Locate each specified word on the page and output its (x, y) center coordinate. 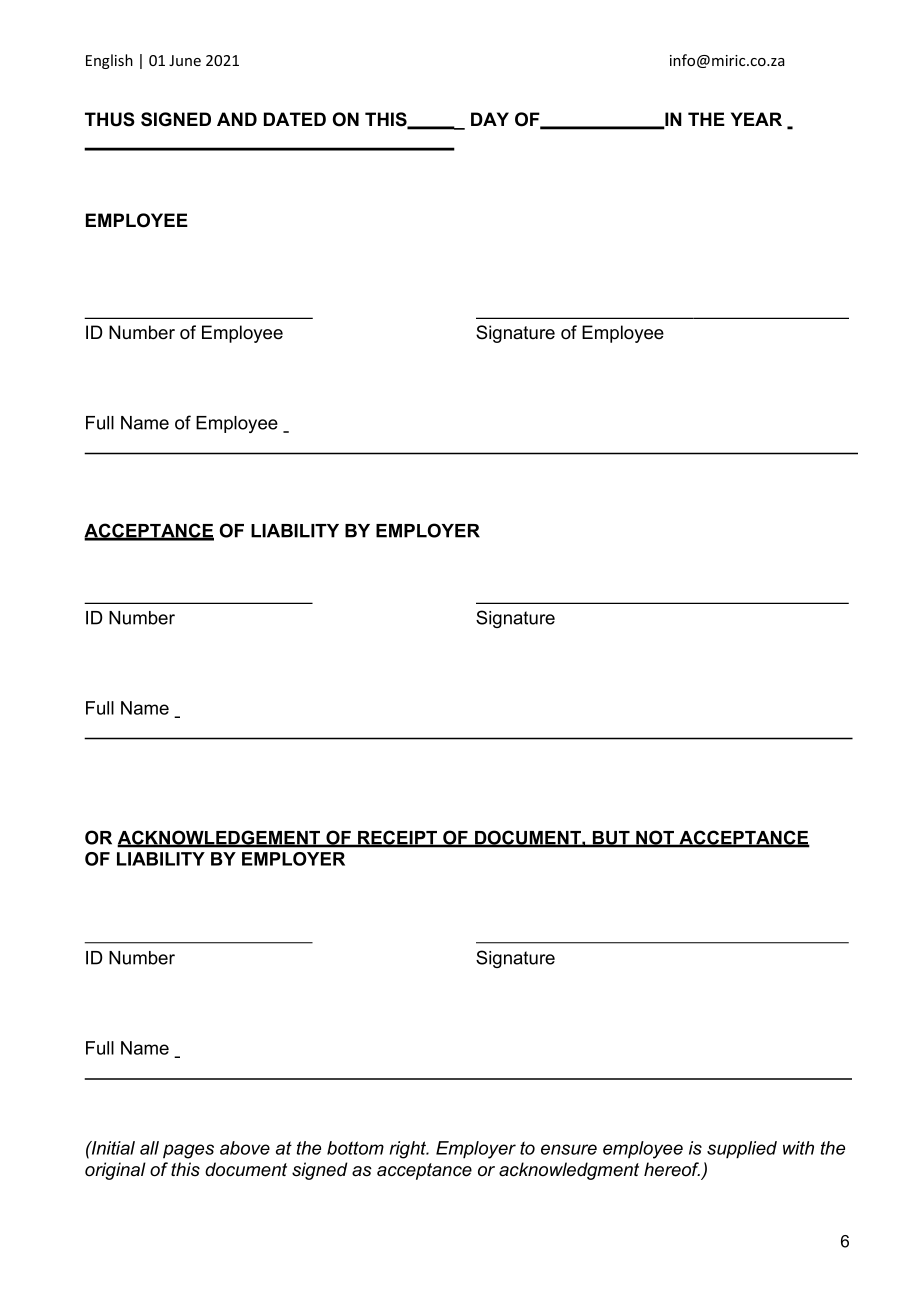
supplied (742, 1150)
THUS (110, 119)
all (149, 1148)
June (185, 60)
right (409, 1150)
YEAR (756, 119)
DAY (490, 119)
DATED (295, 119)
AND (237, 119)
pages (188, 1151)
